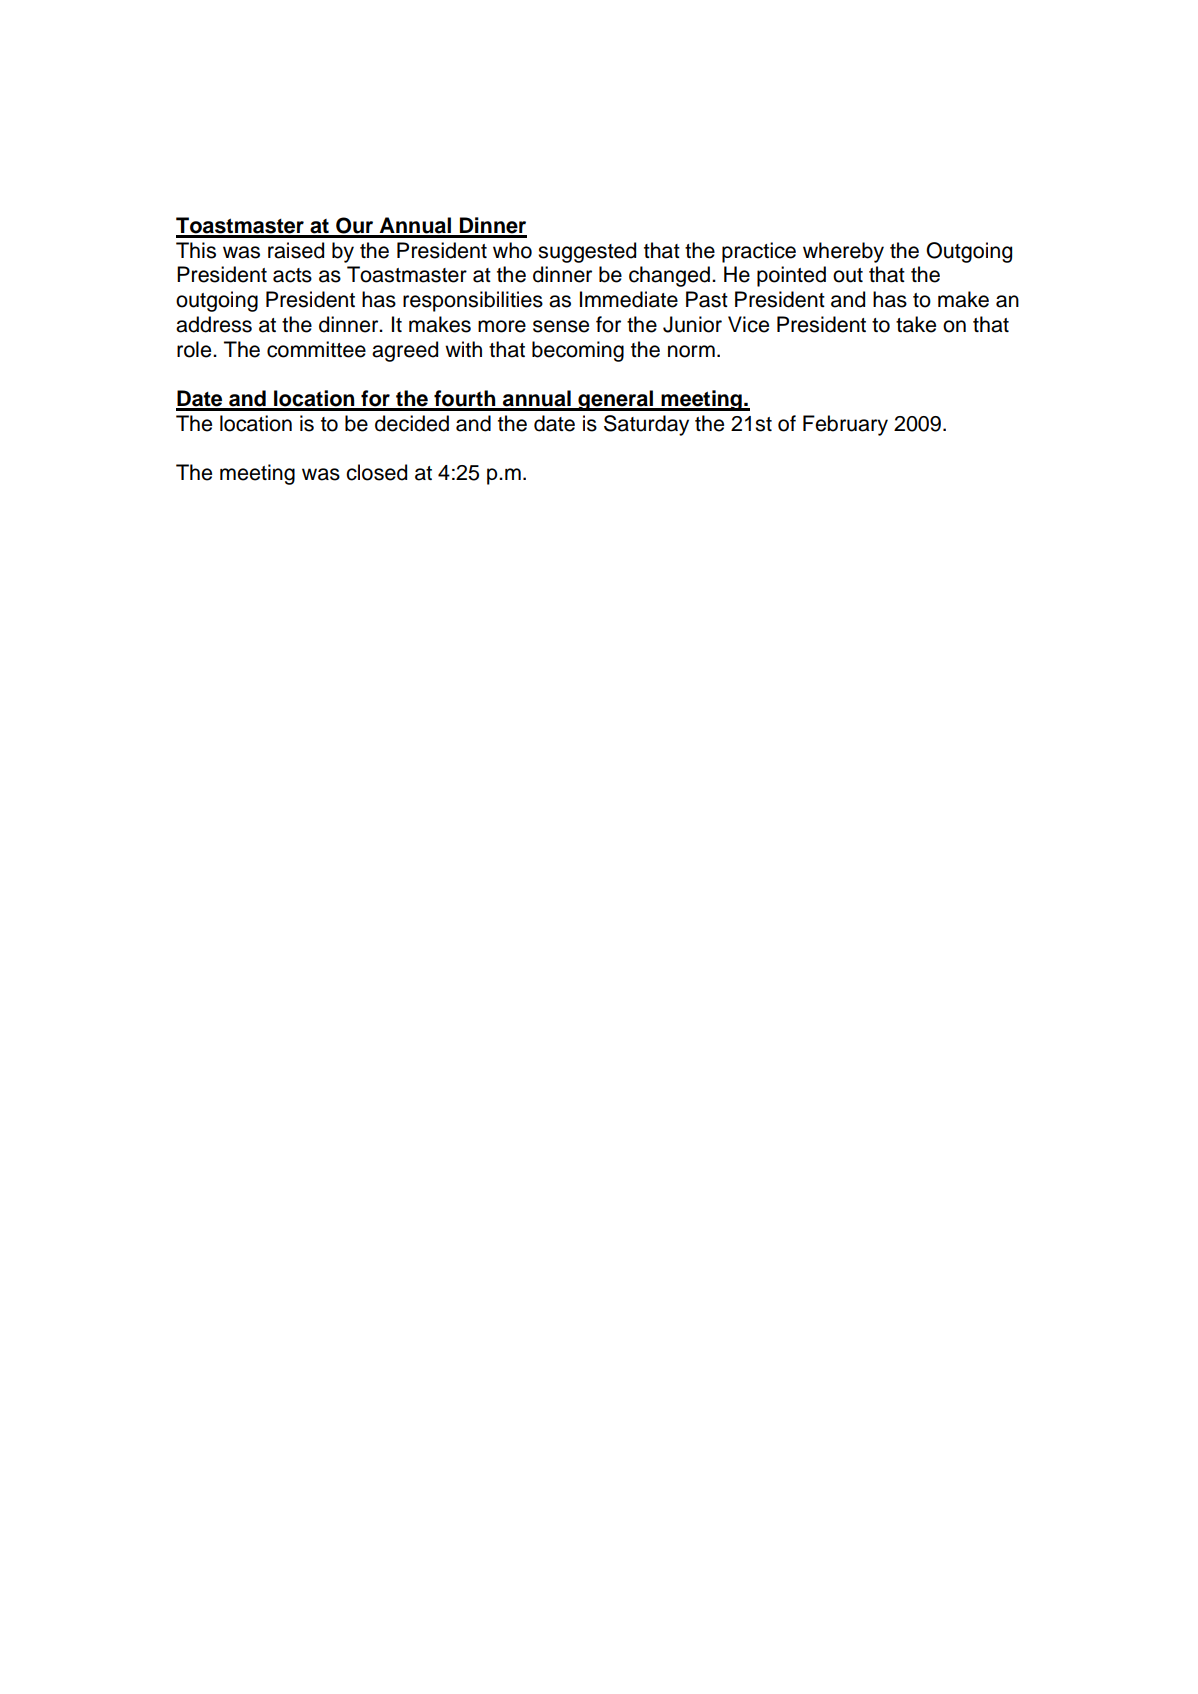 This page has width=1198, height=1694. Describe the element at coordinates (843, 252) in the page. I see `whereby` at that location.
